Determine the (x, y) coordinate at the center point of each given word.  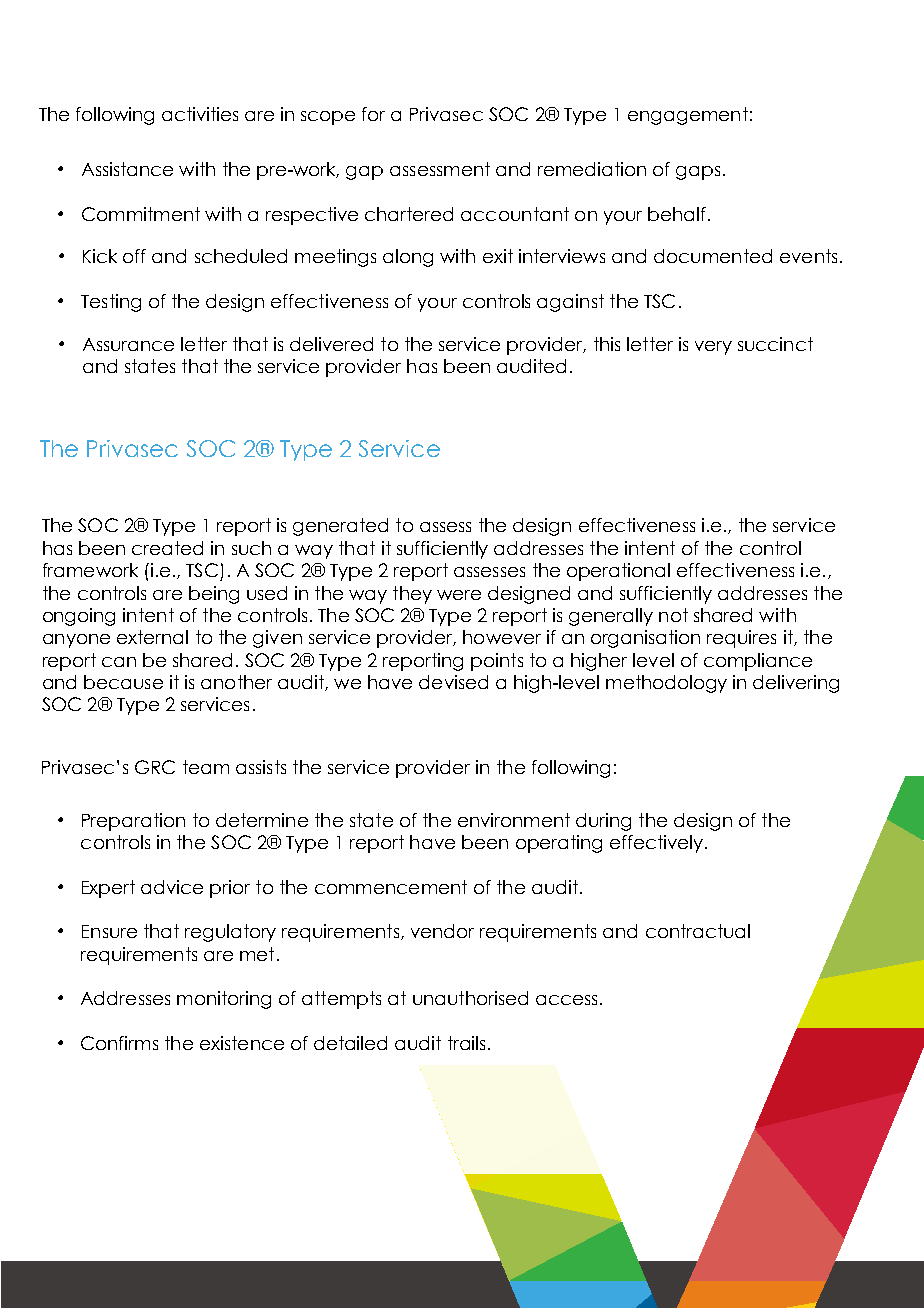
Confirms (119, 1043)
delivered (331, 344)
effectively (658, 844)
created (167, 548)
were (459, 595)
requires (741, 639)
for (373, 114)
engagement (688, 116)
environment (514, 820)
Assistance (127, 169)
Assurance (128, 344)
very (713, 348)
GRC (155, 767)
